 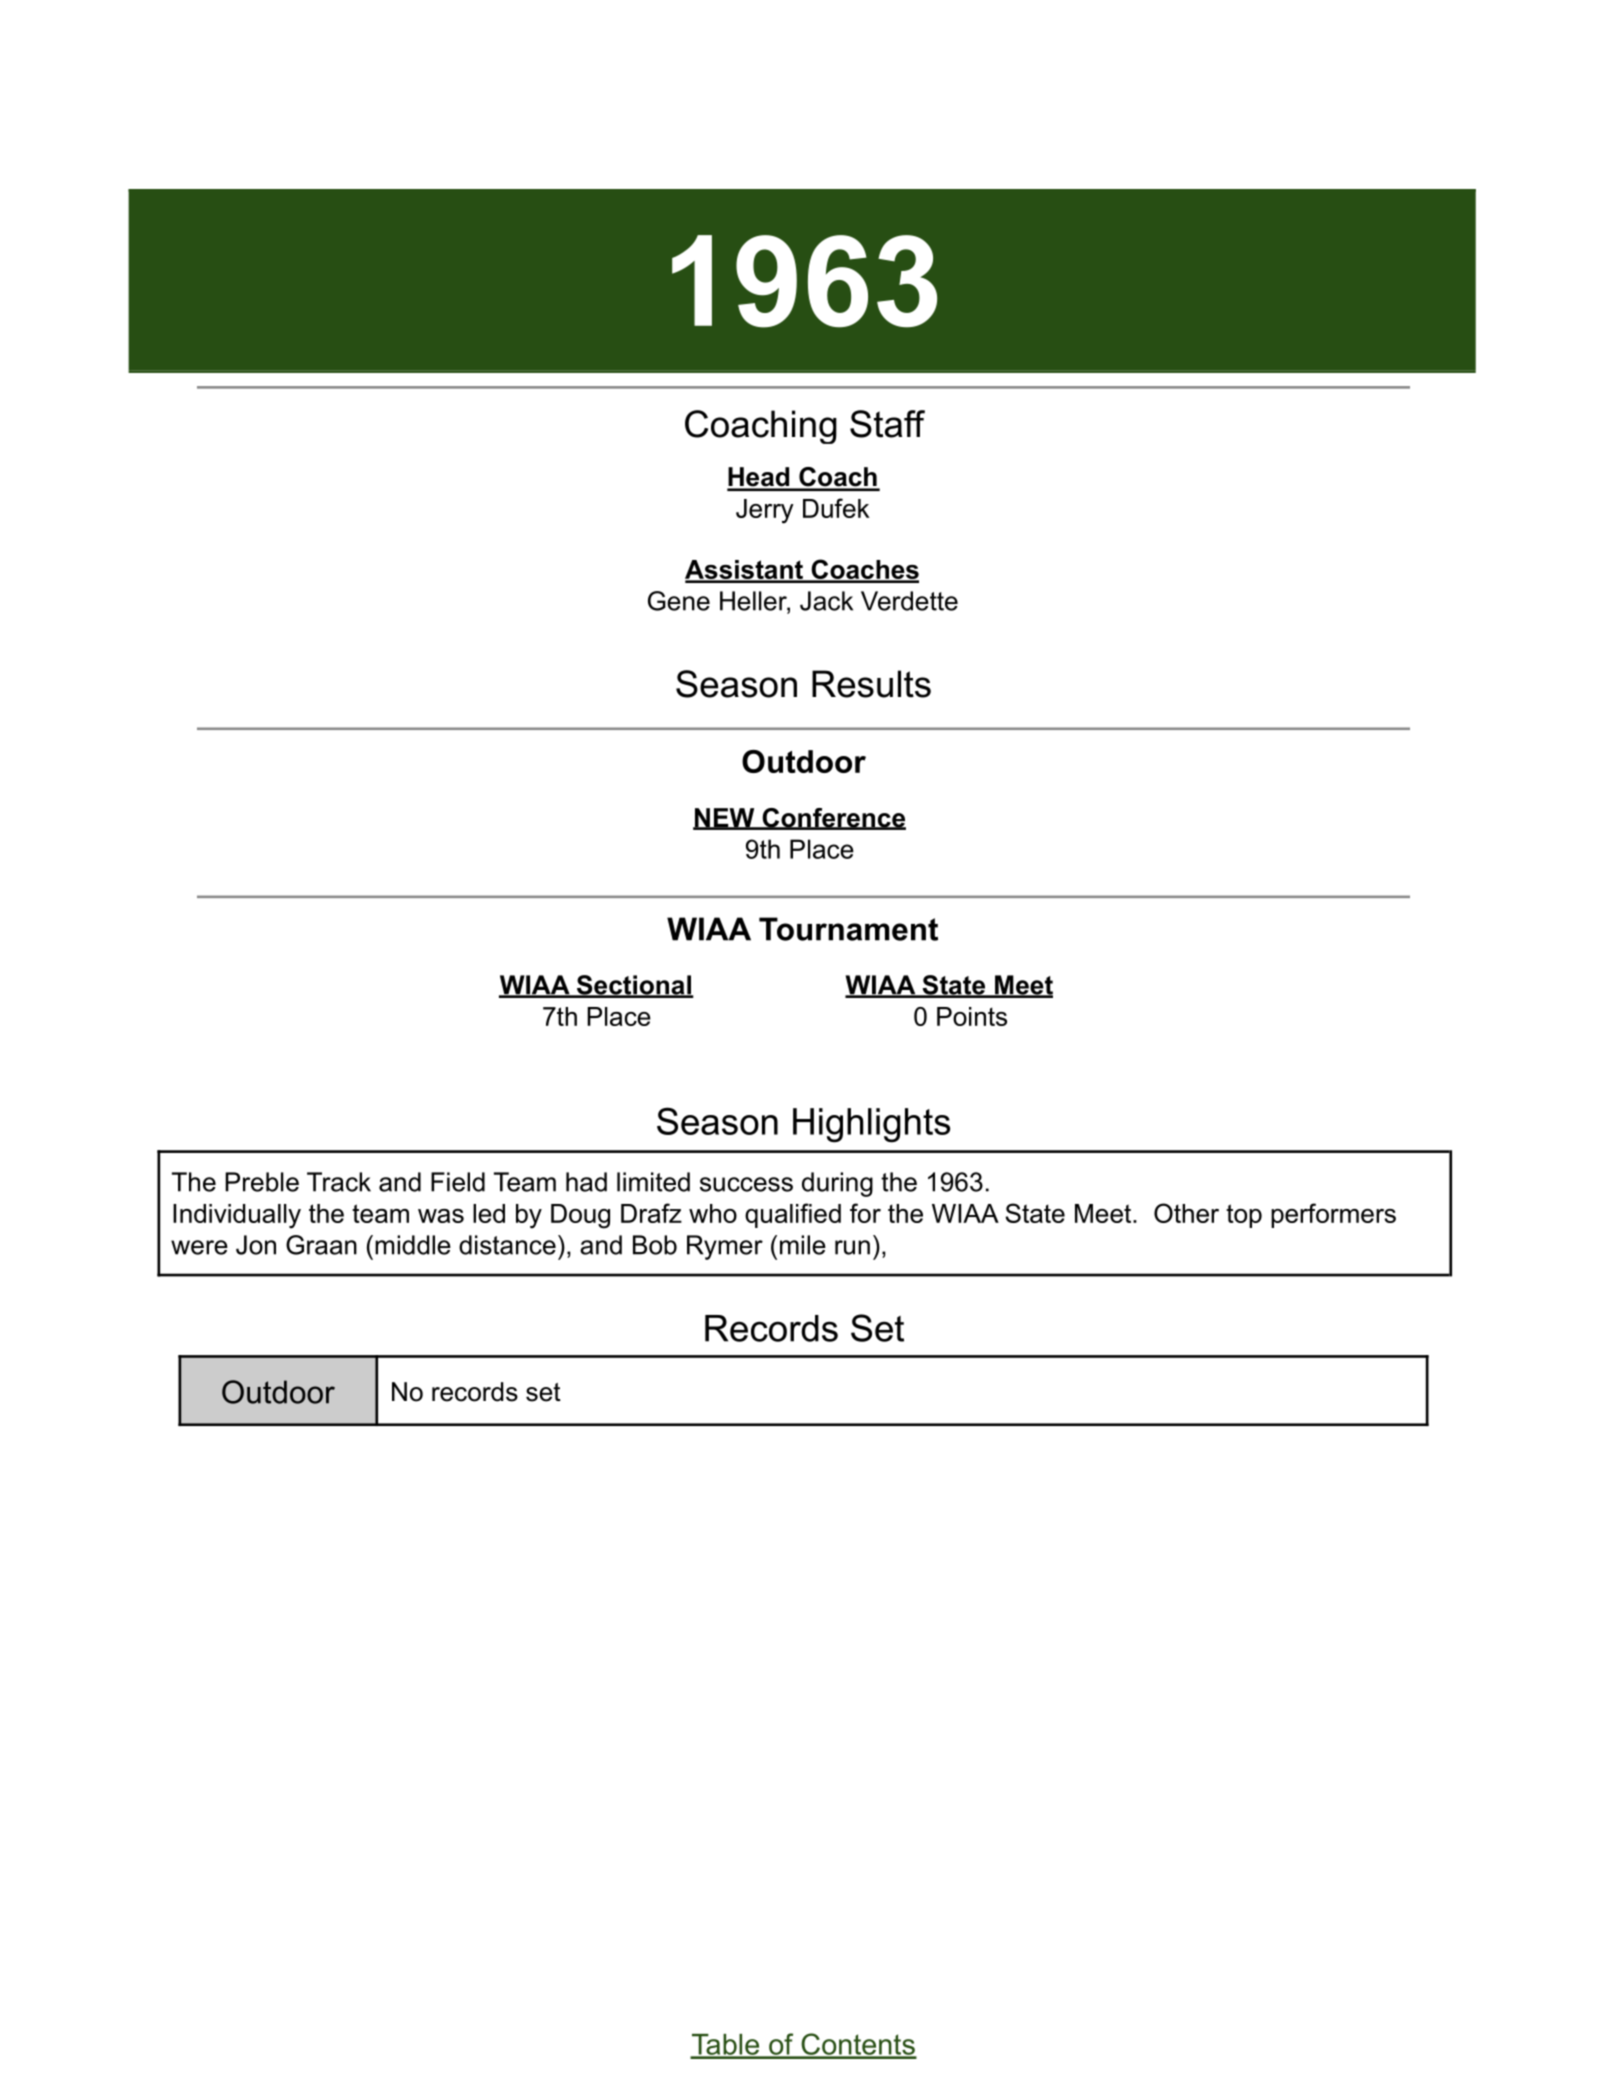 I want to click on Points, so click(x=972, y=1016).
